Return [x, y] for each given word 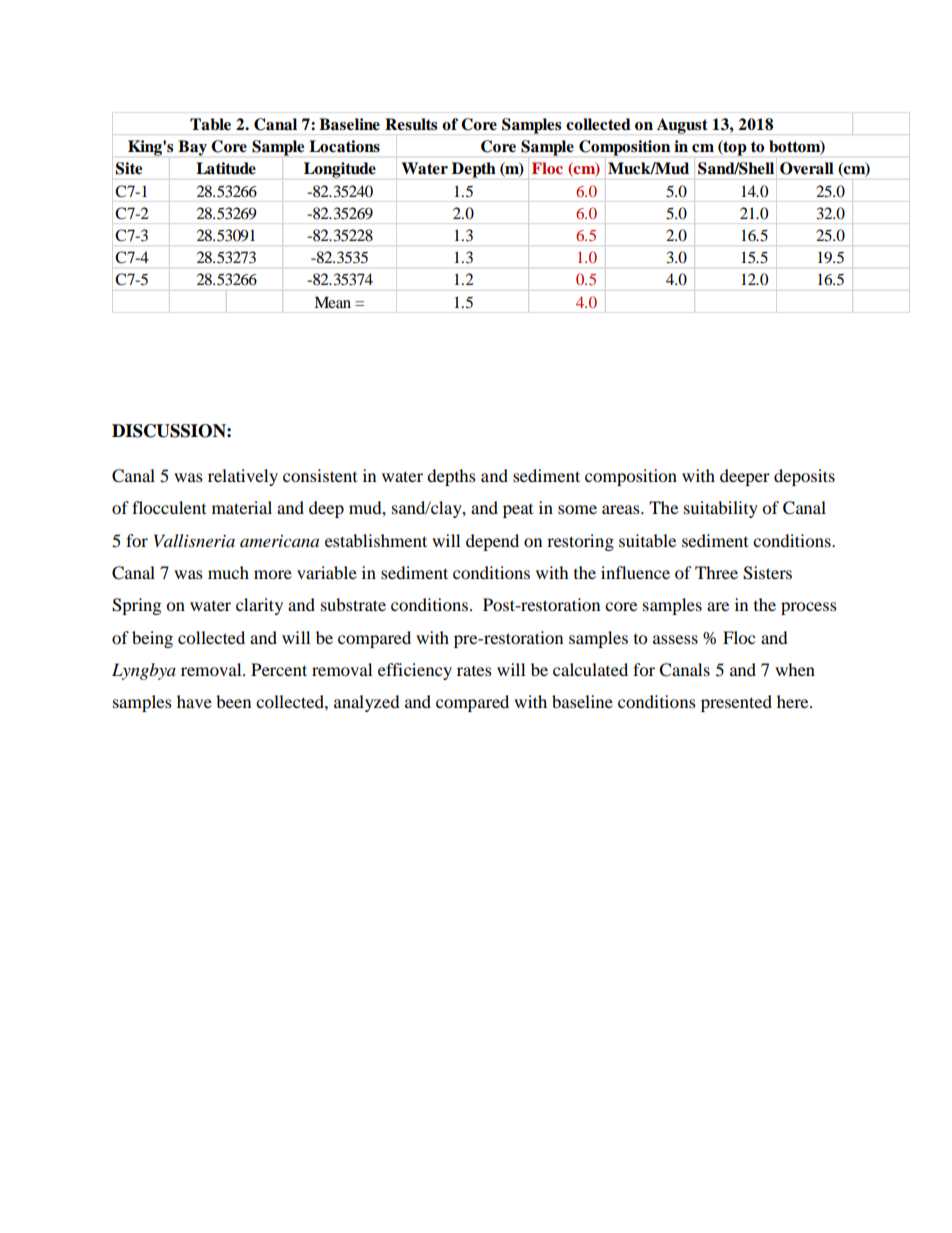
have [194, 701]
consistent [320, 475]
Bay [192, 148]
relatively [243, 477]
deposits [804, 477]
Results [411, 124]
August [682, 126]
